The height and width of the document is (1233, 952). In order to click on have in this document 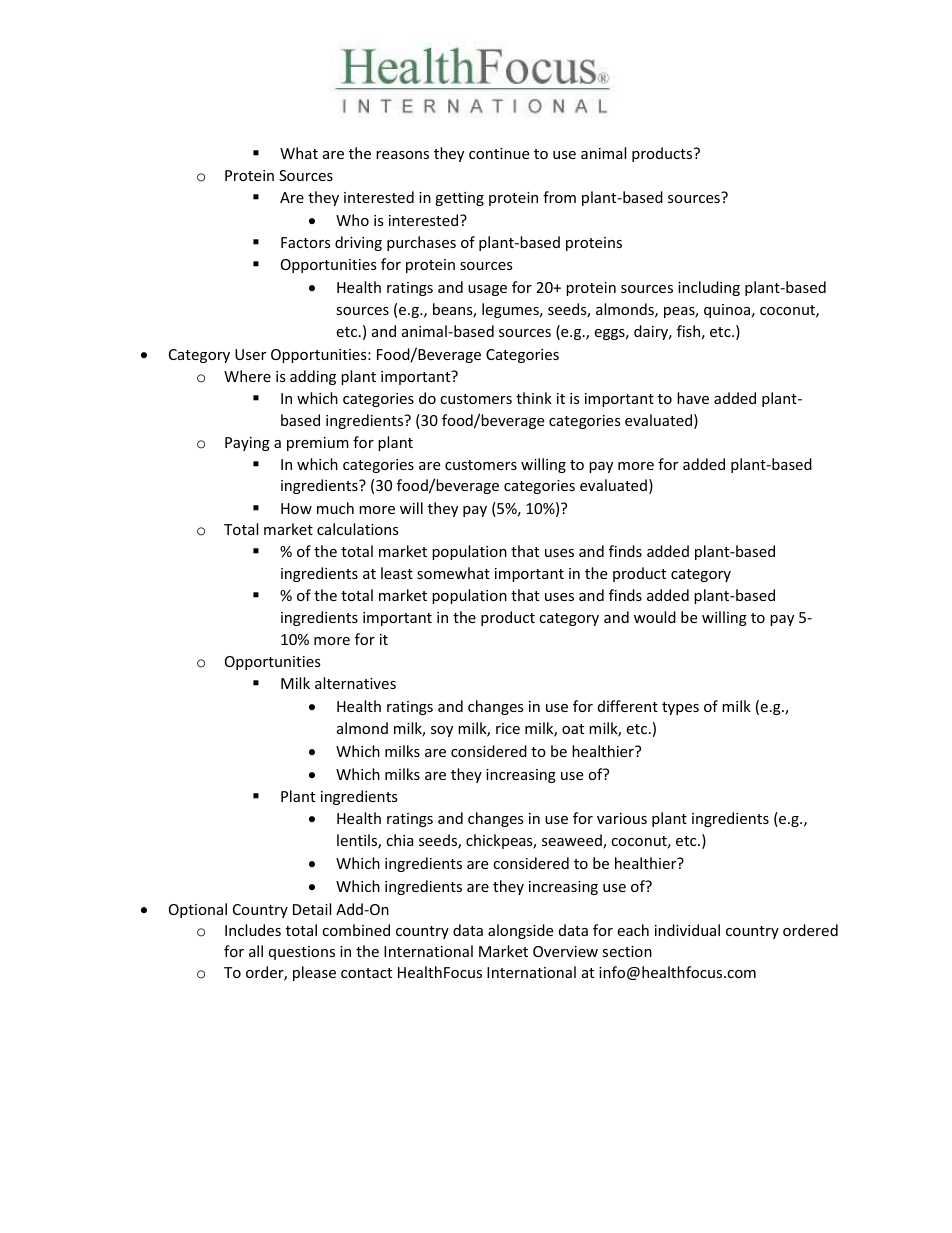, I will do `click(693, 398)`.
